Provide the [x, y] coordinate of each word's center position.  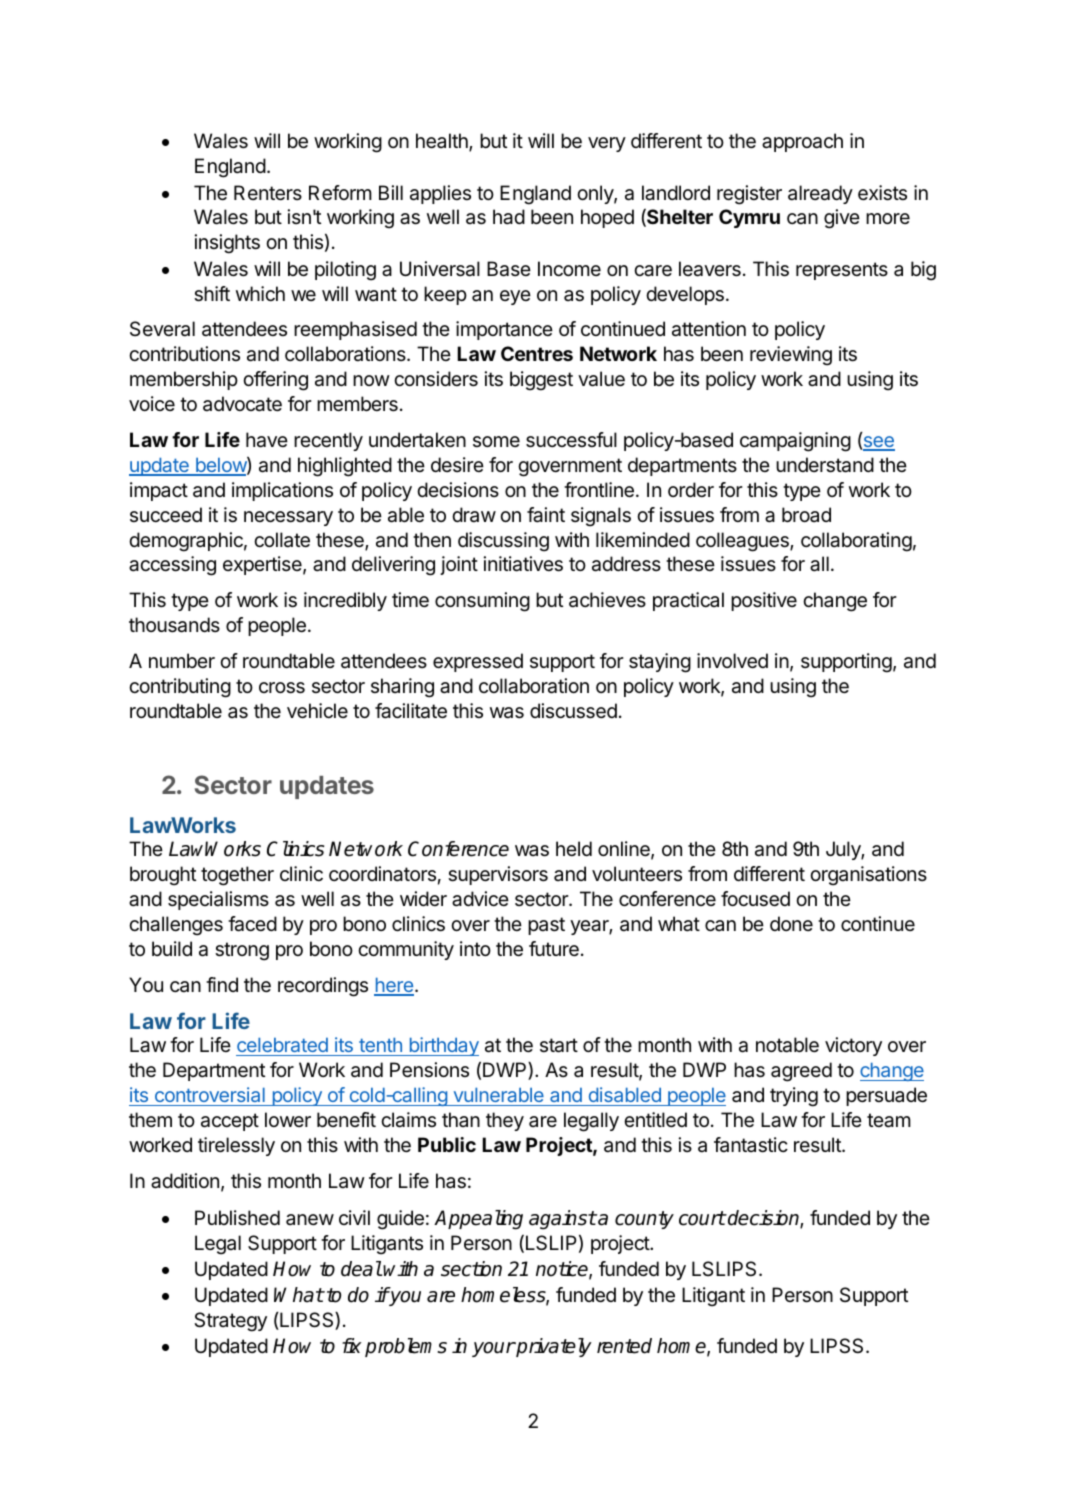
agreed [801, 1072]
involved [732, 661]
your [493, 1349]
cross [282, 688]
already [820, 194]
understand [825, 465]
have [267, 440]
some [496, 441]
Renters [268, 193]
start [559, 1045]
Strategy [230, 1322]
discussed [573, 711]
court [702, 1218]
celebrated [282, 1045]
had [509, 217]
